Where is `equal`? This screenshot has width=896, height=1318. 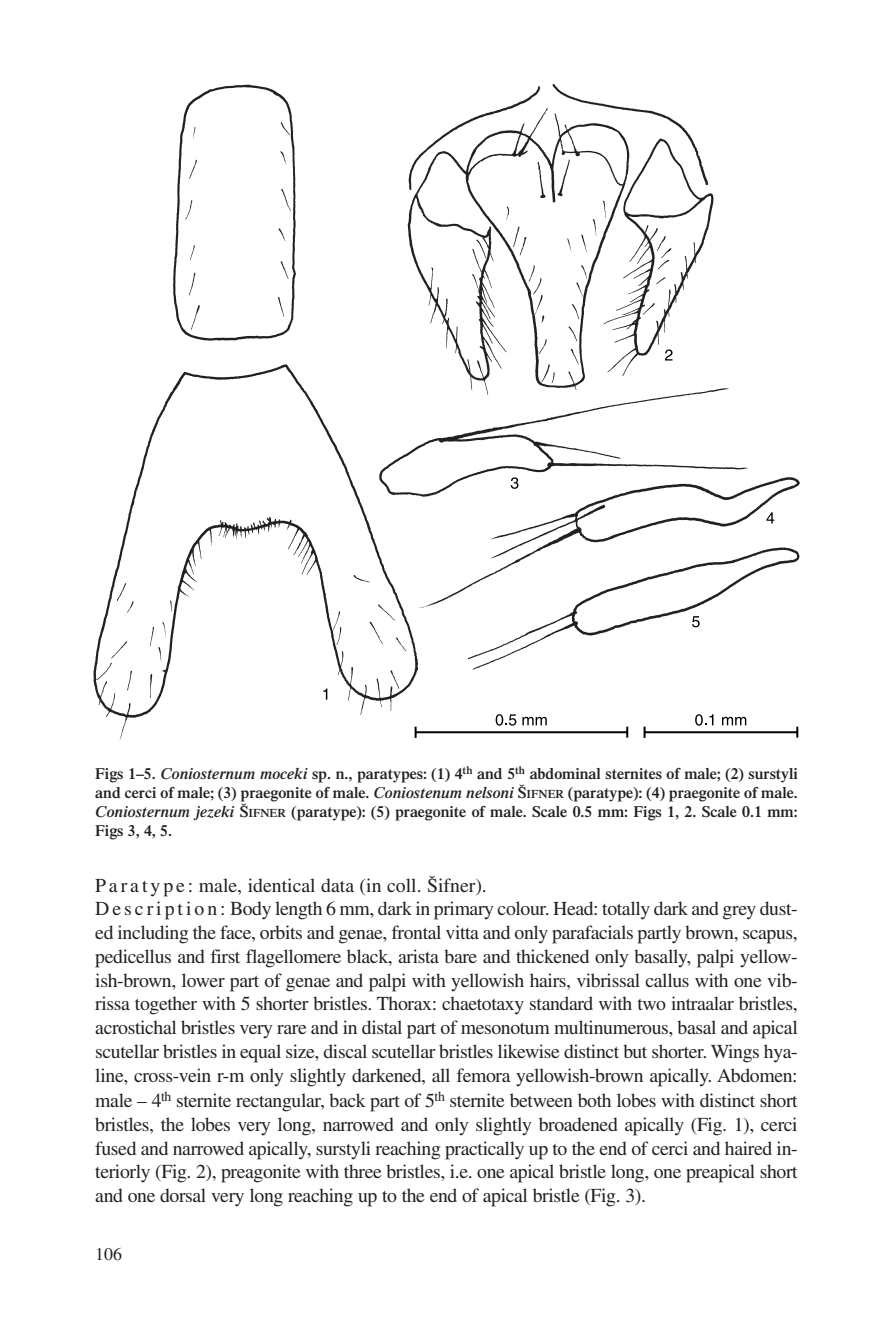 equal is located at coordinates (260, 1053).
